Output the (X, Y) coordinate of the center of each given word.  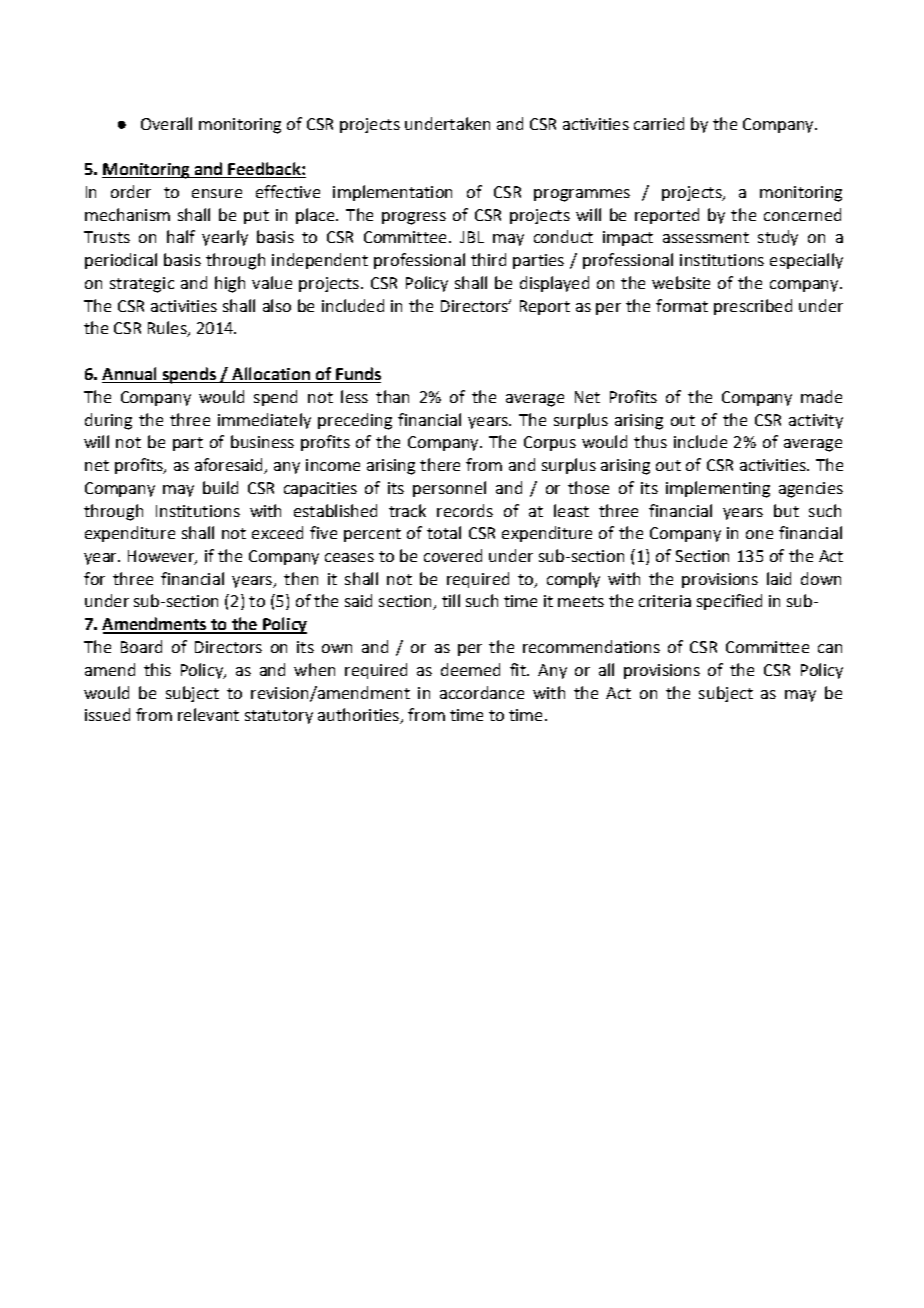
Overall (166, 123)
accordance (482, 692)
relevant (208, 714)
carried (659, 123)
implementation (392, 193)
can (830, 648)
